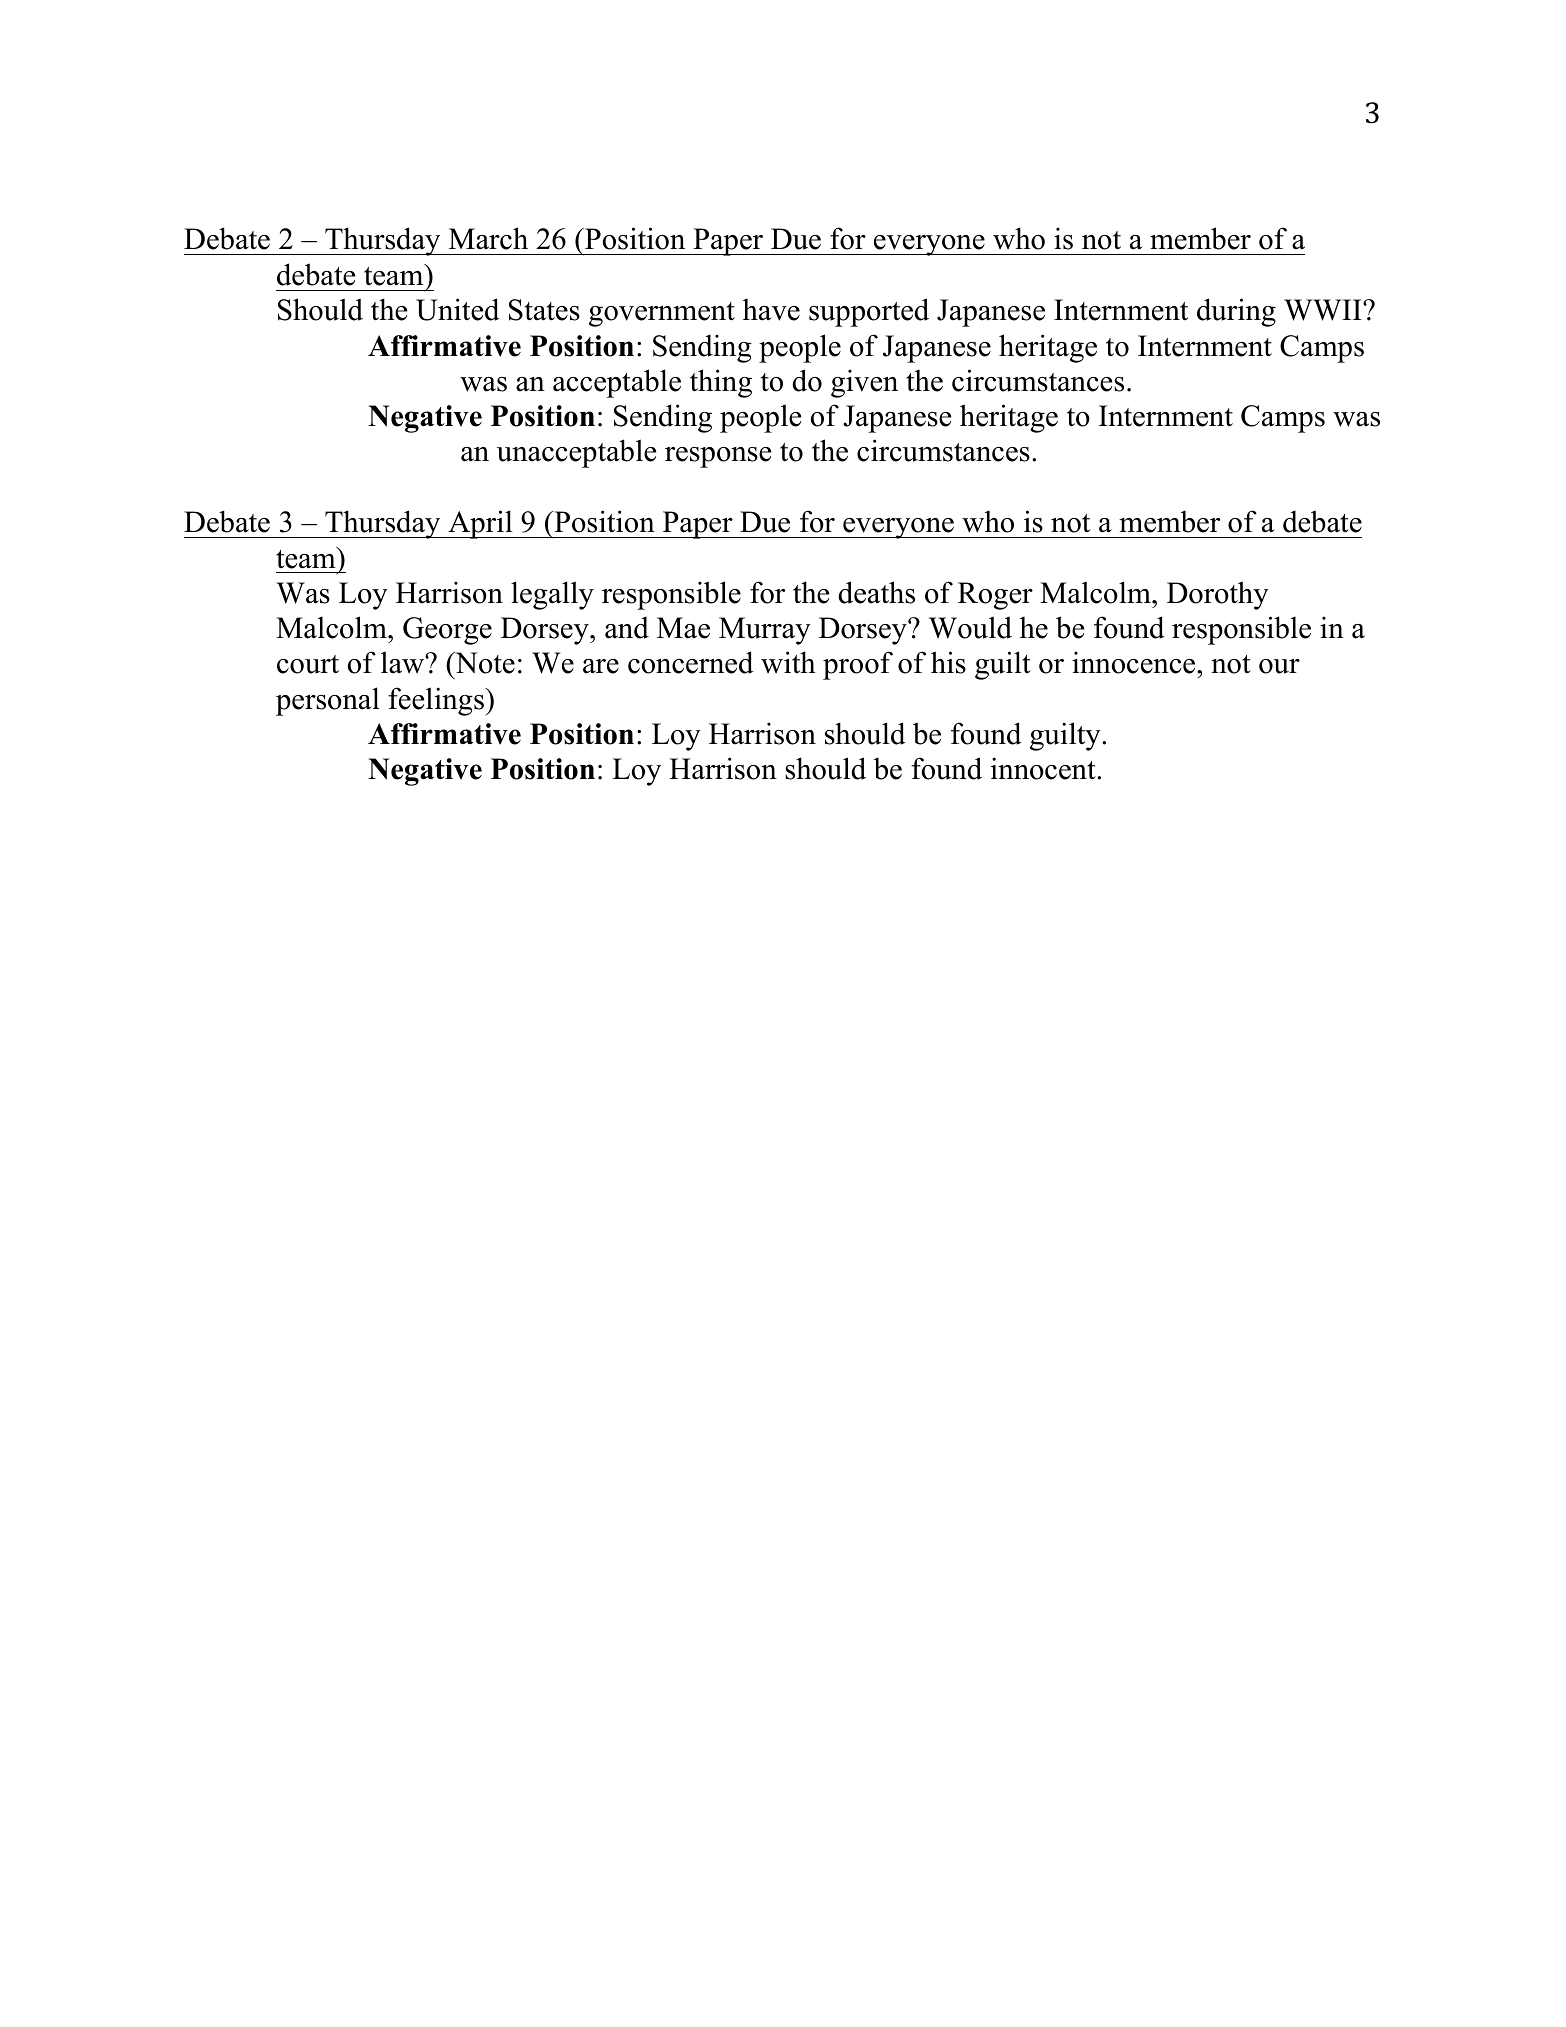  I want to click on feelings, so click(437, 701).
